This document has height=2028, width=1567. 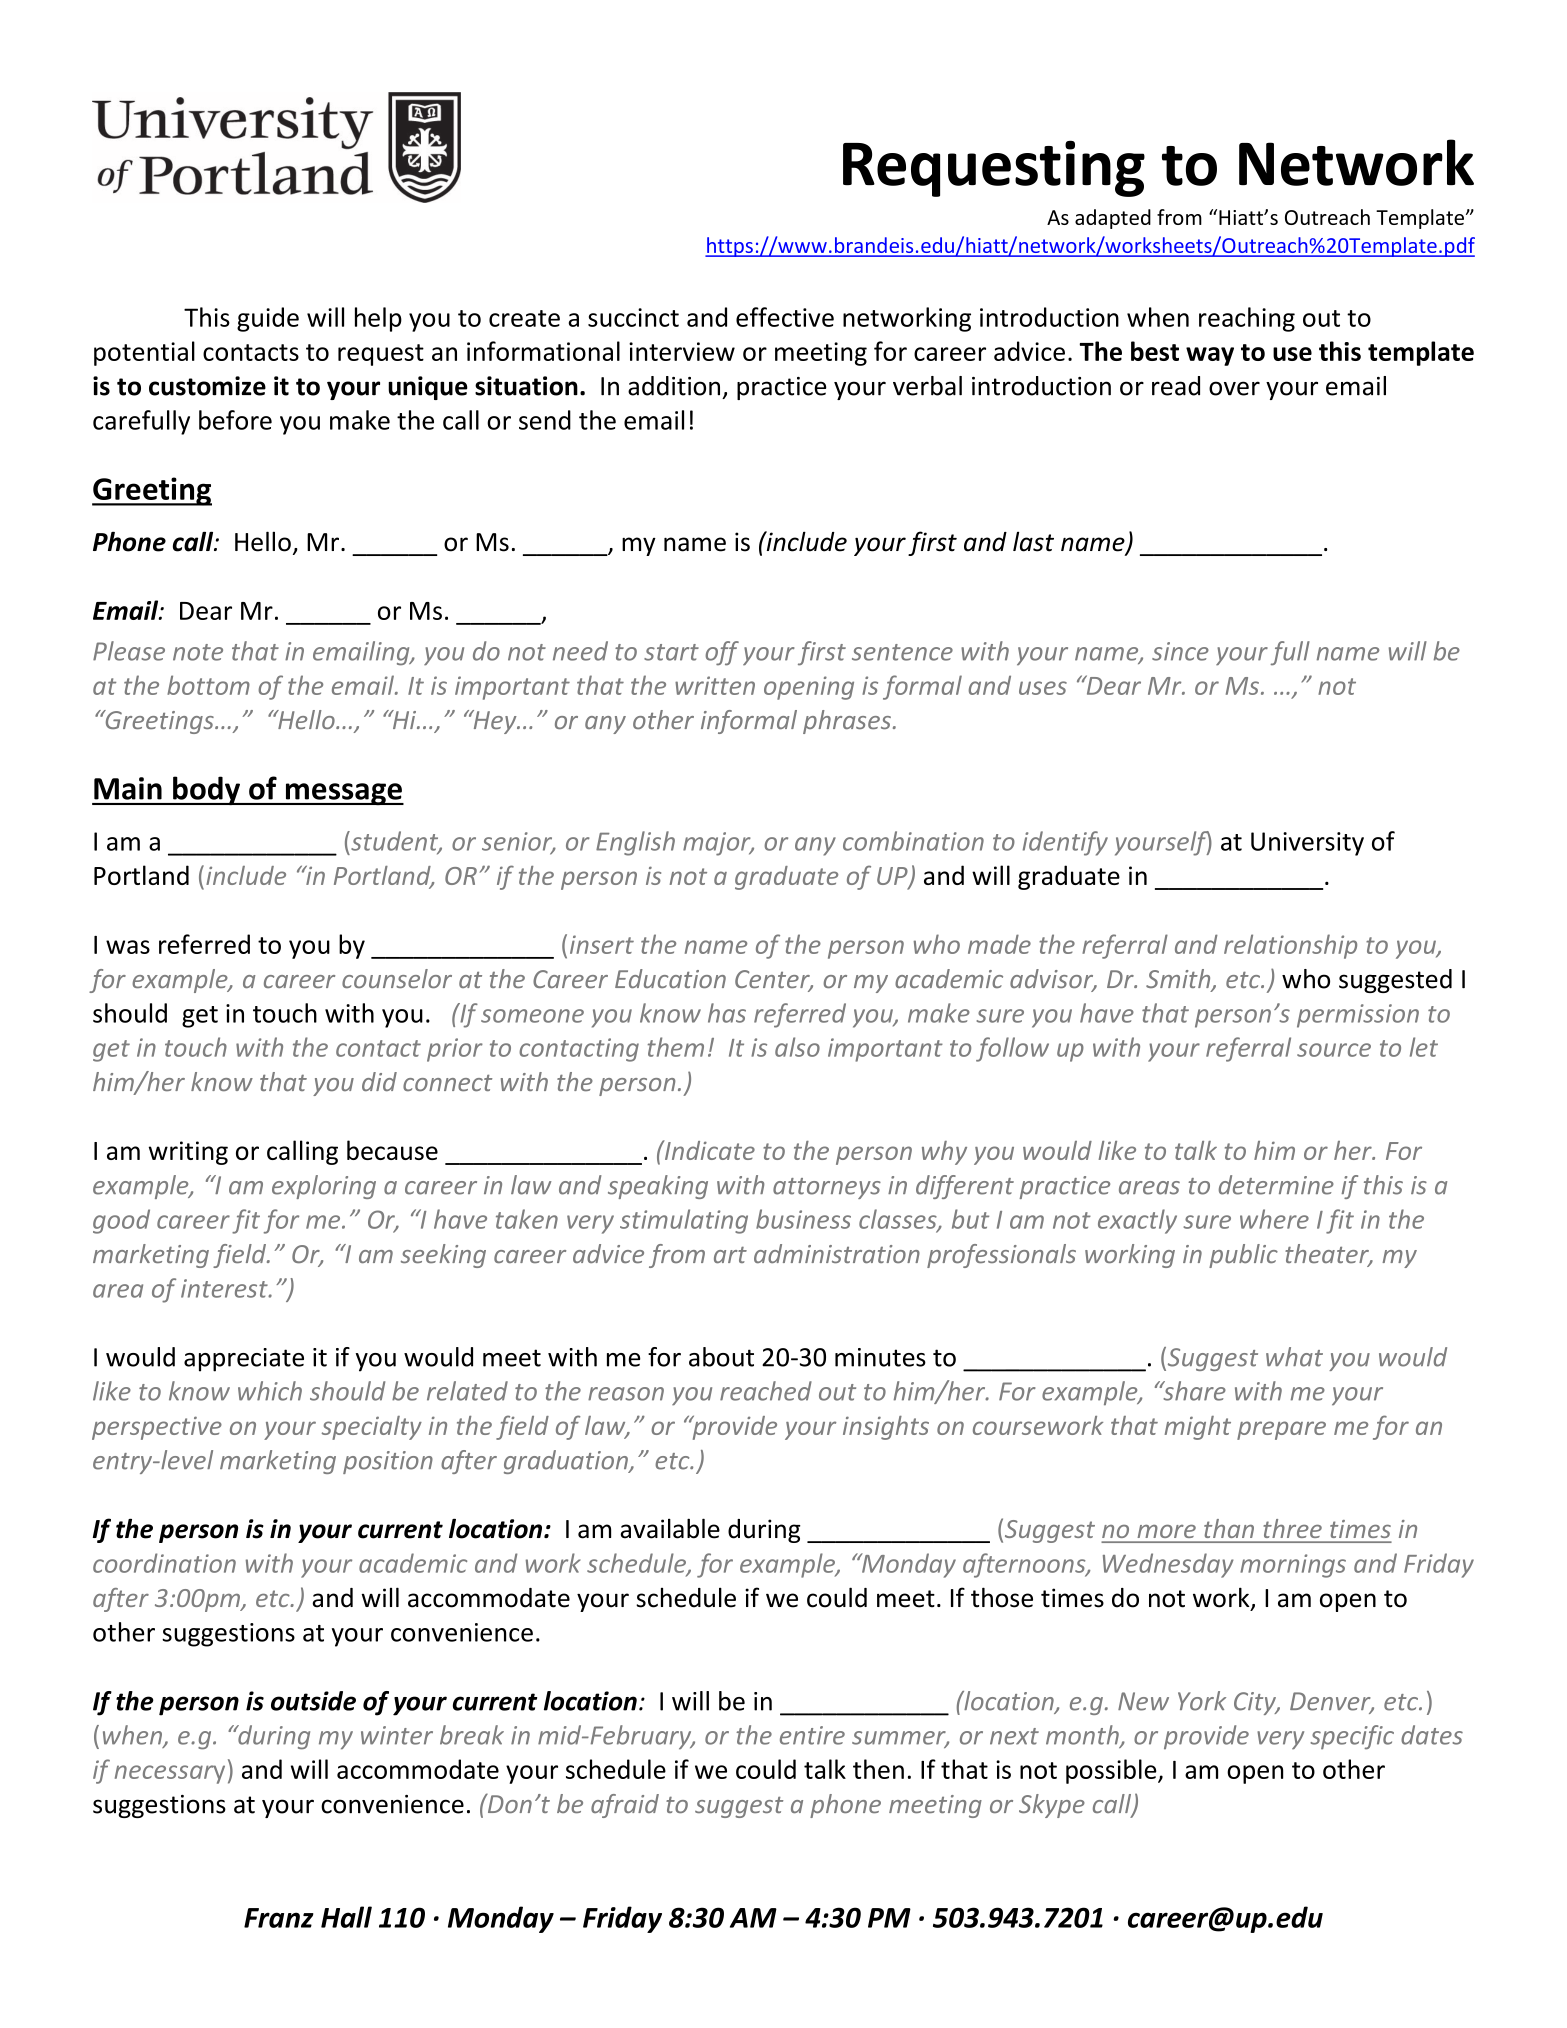 I want to click on what, so click(x=1294, y=1357).
